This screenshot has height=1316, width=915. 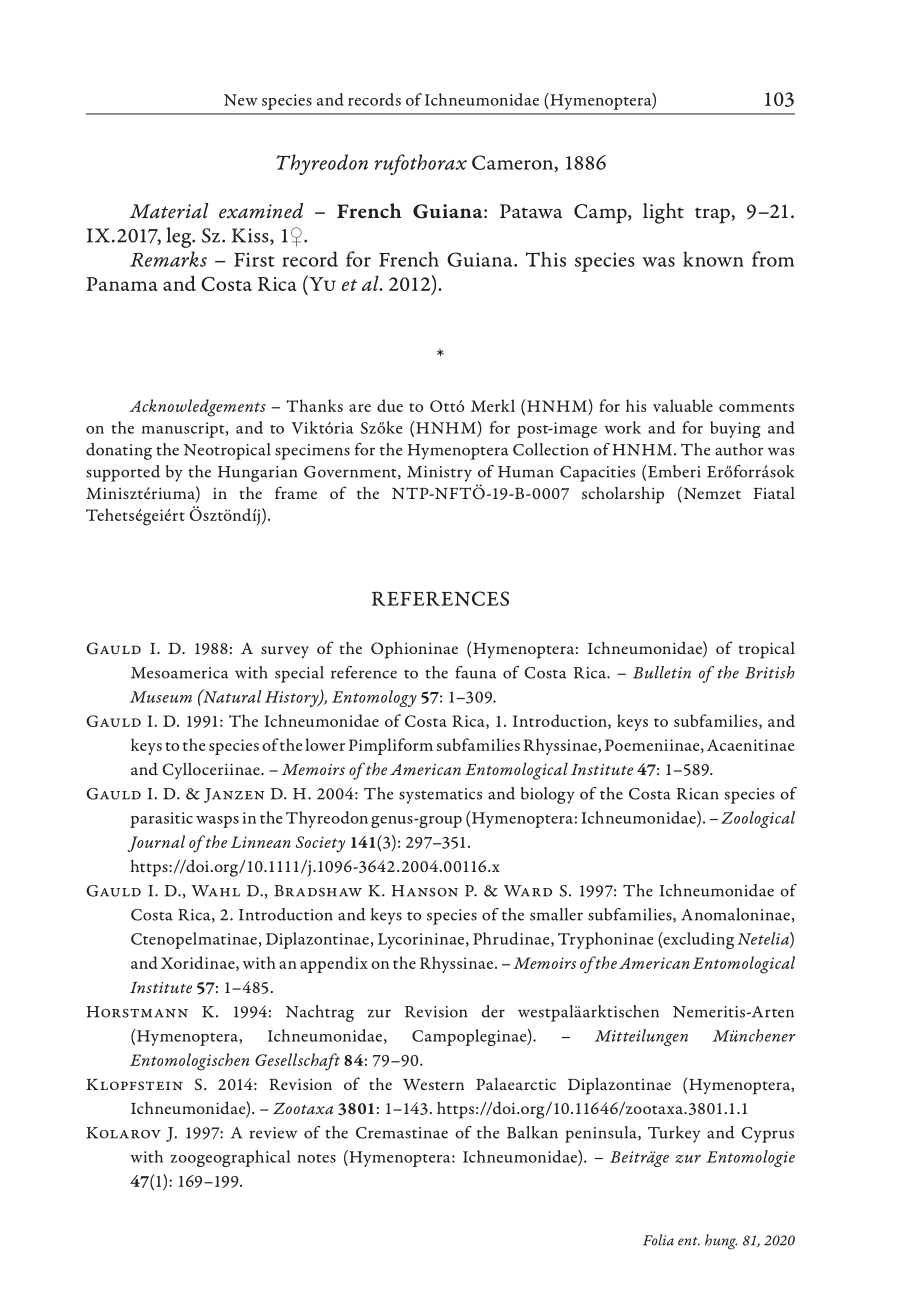 What do you see at coordinates (546, 259) in the screenshot?
I see `This` at bounding box center [546, 259].
